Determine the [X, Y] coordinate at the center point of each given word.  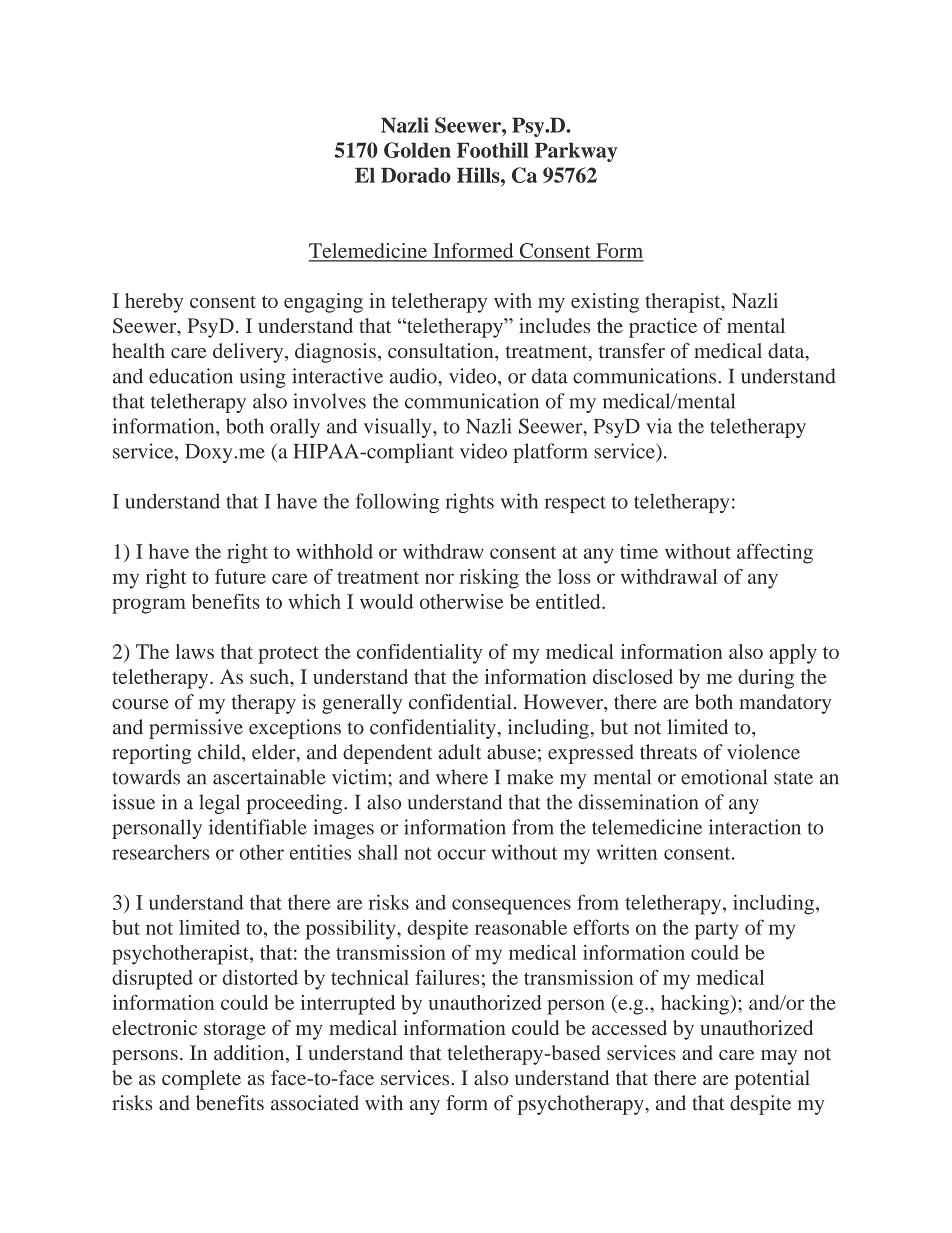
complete [201, 1080]
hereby [154, 303]
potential [772, 1080]
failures [447, 977]
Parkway [576, 152]
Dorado [416, 175]
